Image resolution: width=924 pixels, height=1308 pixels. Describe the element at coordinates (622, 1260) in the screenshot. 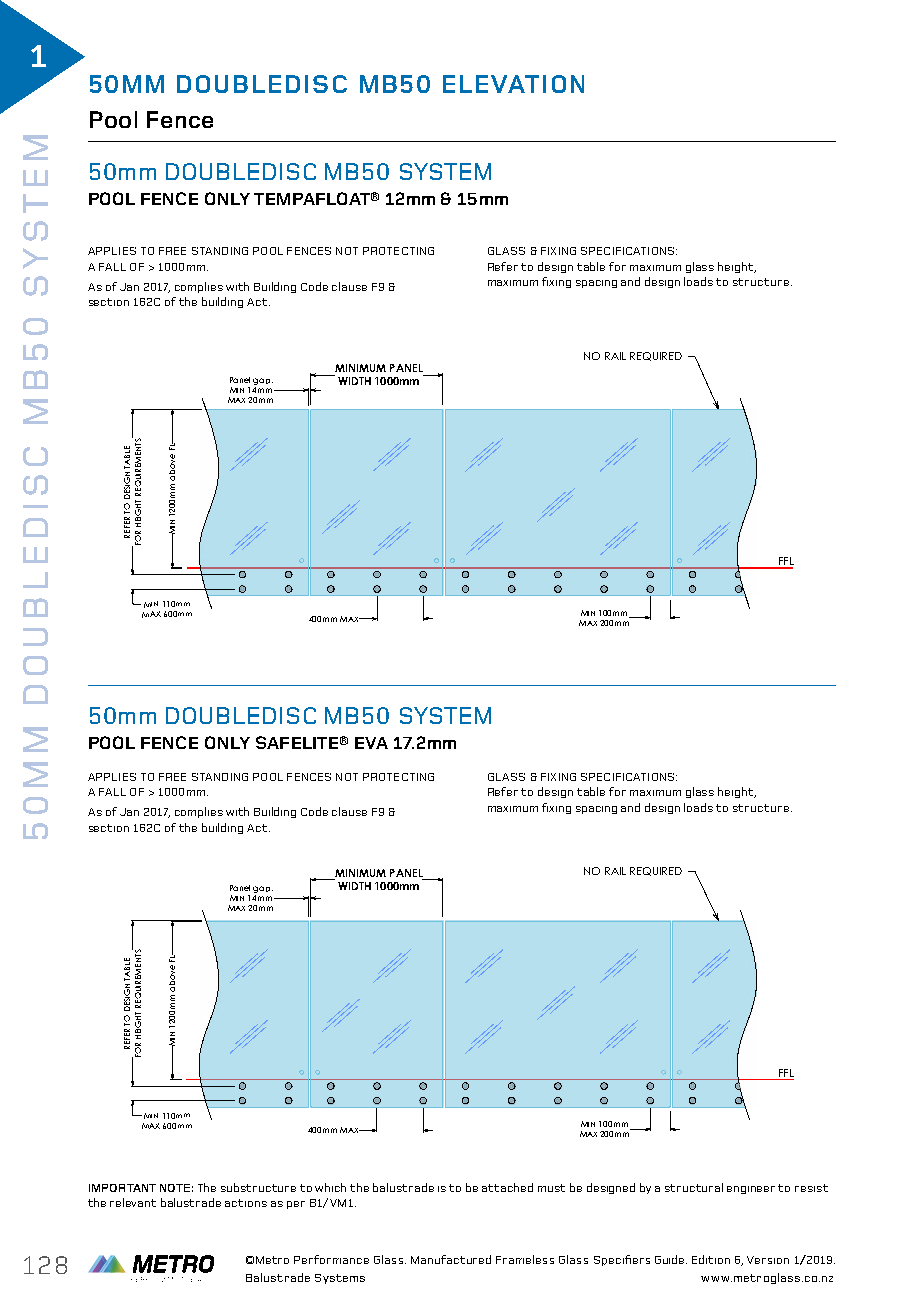

I see `Specifiers` at that location.
